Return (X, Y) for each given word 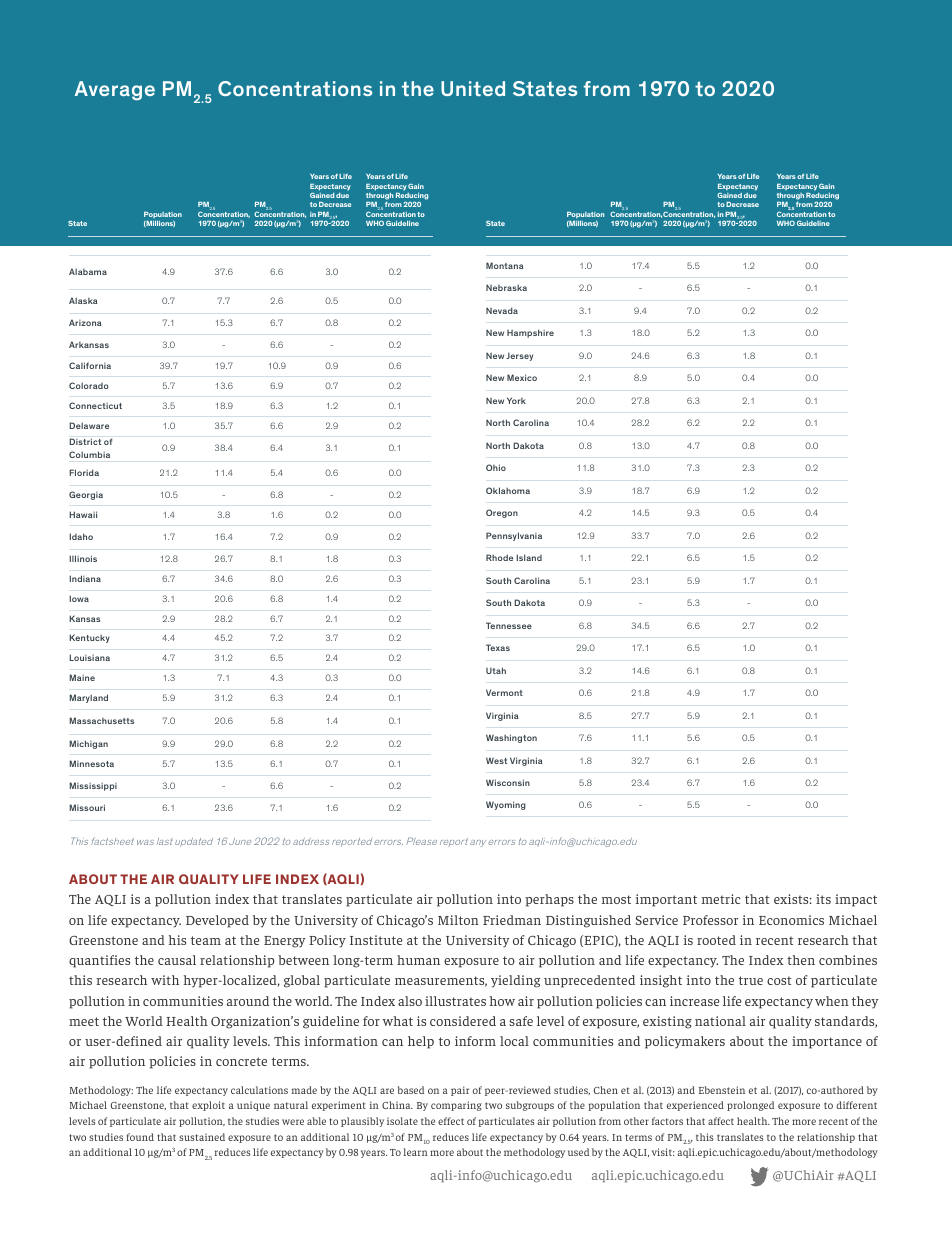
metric (721, 899)
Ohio (496, 467)
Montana (505, 265)
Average (115, 90)
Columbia (89, 454)
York (516, 400)
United (473, 88)
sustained (202, 1137)
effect (451, 1121)
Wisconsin (508, 782)
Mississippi (93, 786)
